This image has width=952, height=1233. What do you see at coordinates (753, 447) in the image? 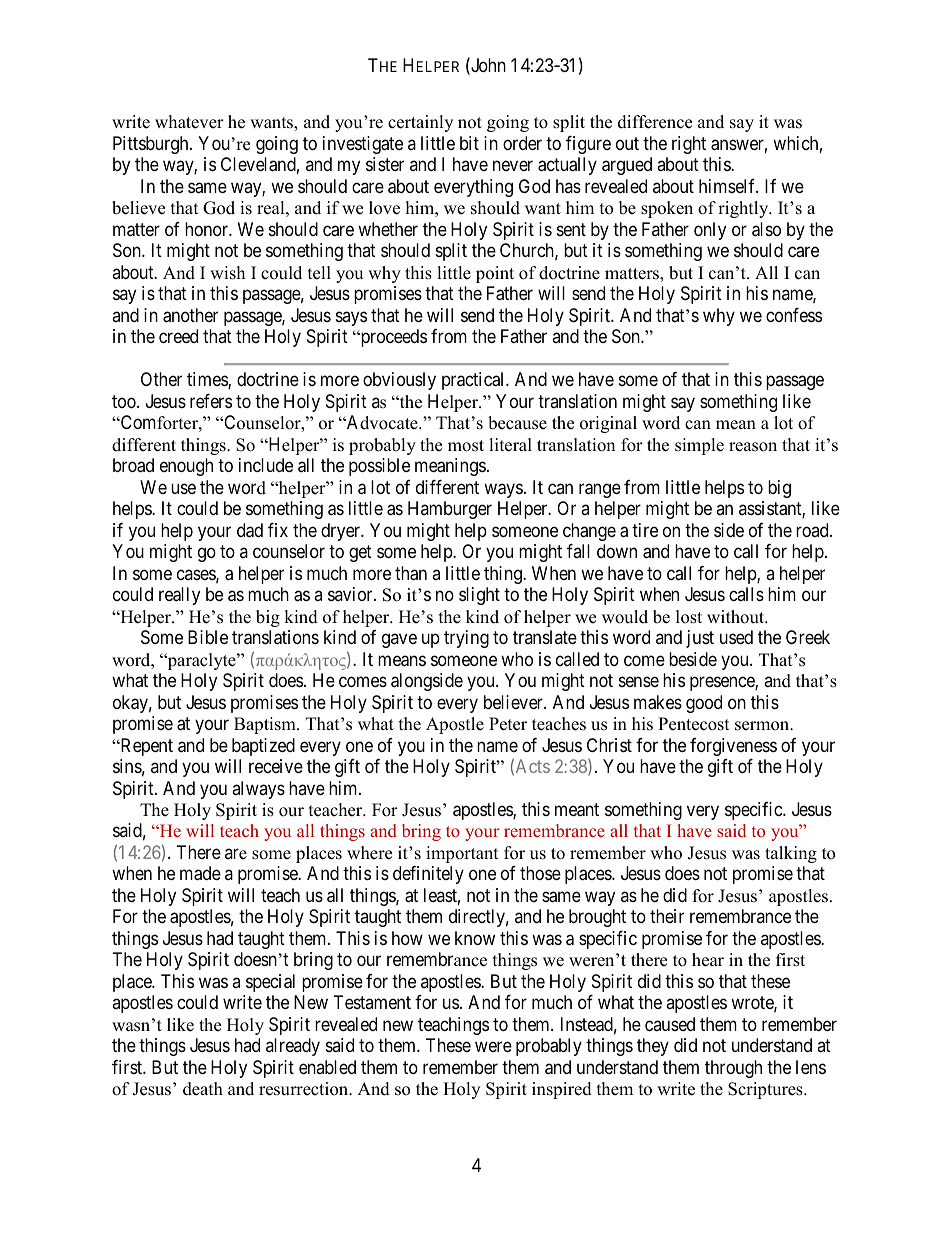
I see `reason` at bounding box center [753, 447].
